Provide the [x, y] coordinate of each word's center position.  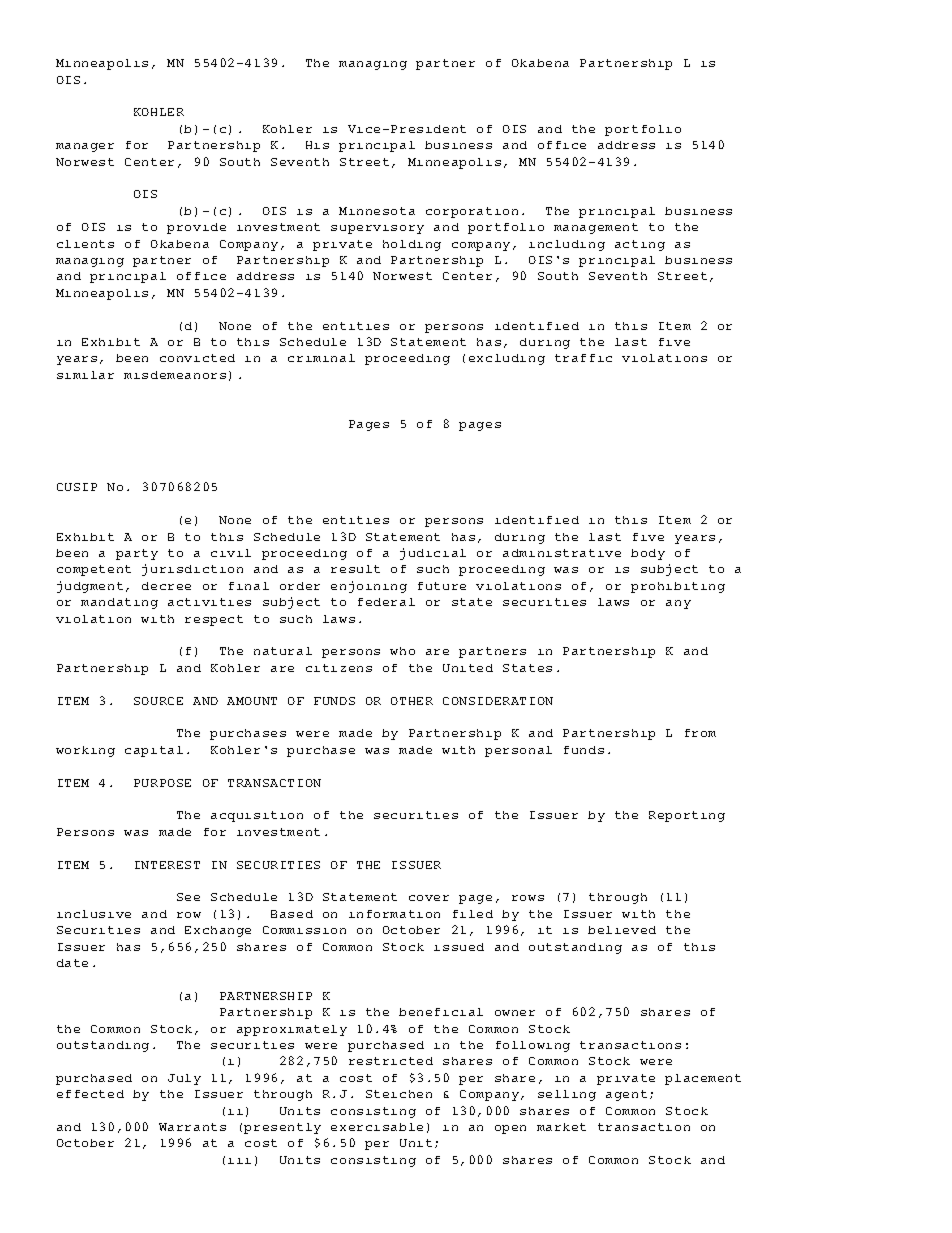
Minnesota [377, 211]
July [184, 1079]
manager [85, 147]
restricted [391, 1061]
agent [626, 1095]
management [596, 228]
